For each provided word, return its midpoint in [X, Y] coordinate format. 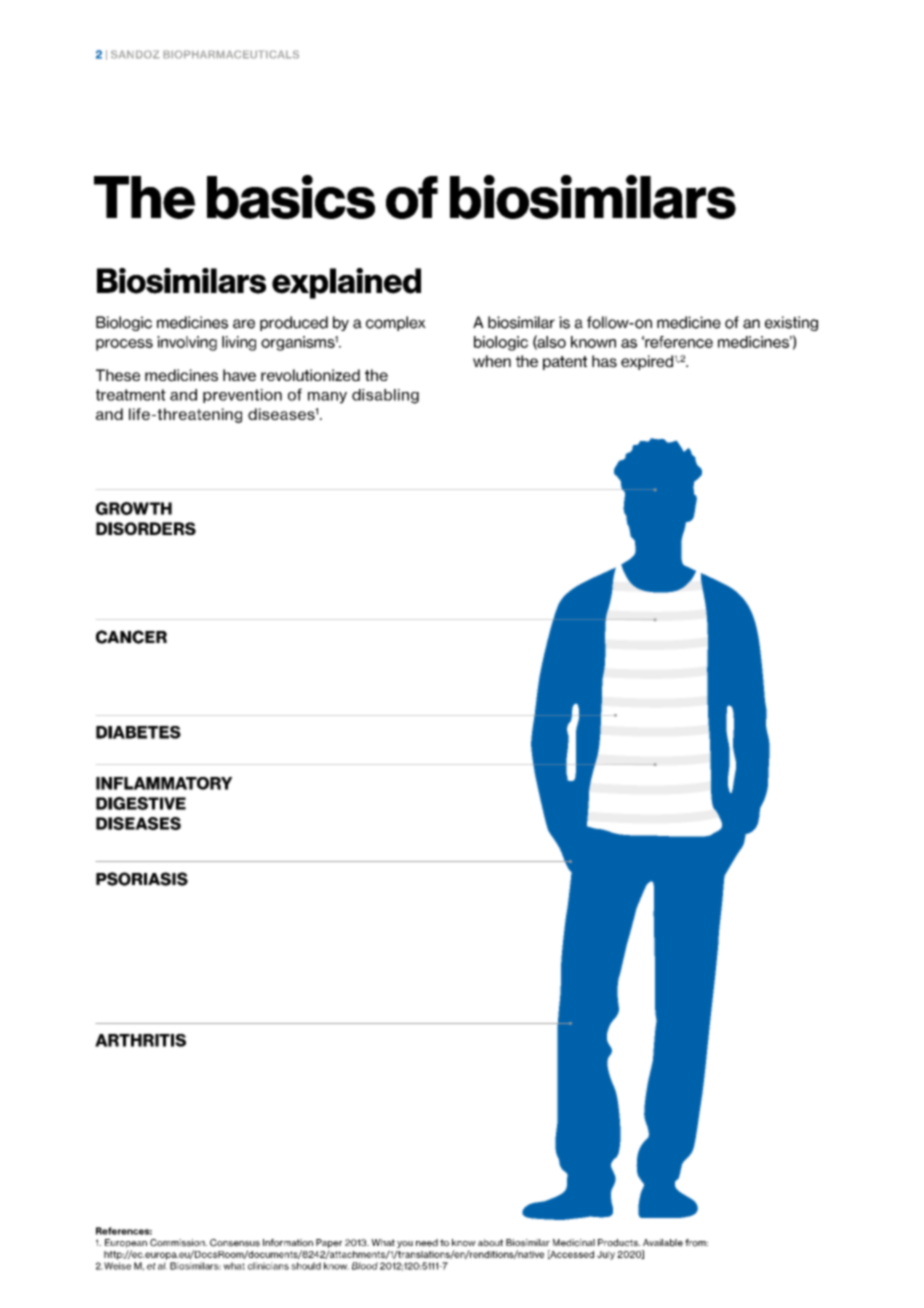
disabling [385, 396]
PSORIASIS [142, 879]
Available [663, 1243]
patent [565, 363]
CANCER [131, 637]
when [492, 361]
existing [791, 323]
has [604, 361]
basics [291, 197]
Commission [178, 1243]
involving [187, 343]
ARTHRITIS [140, 1040]
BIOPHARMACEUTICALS [231, 54]
